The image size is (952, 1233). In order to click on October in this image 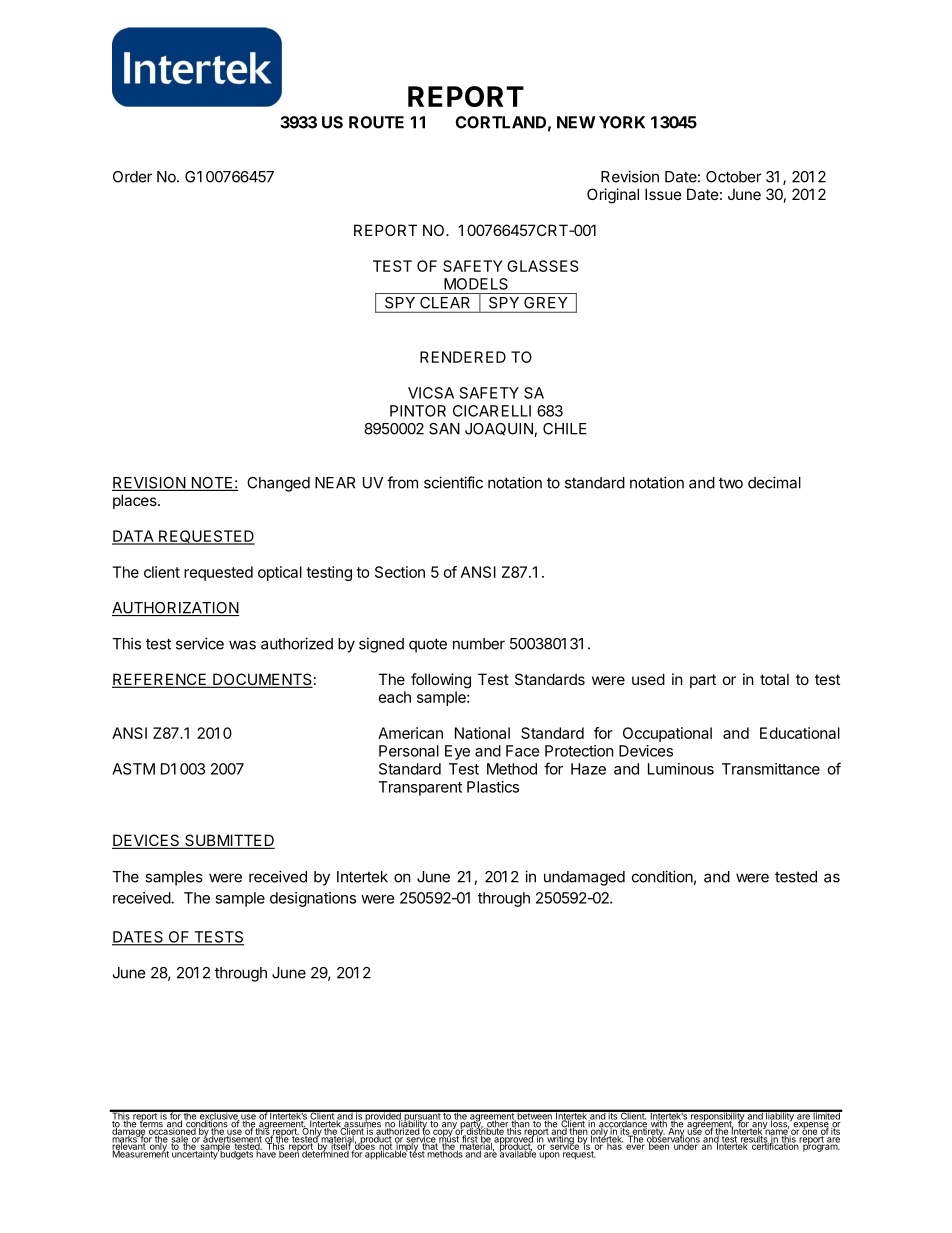, I will do `click(734, 177)`.
